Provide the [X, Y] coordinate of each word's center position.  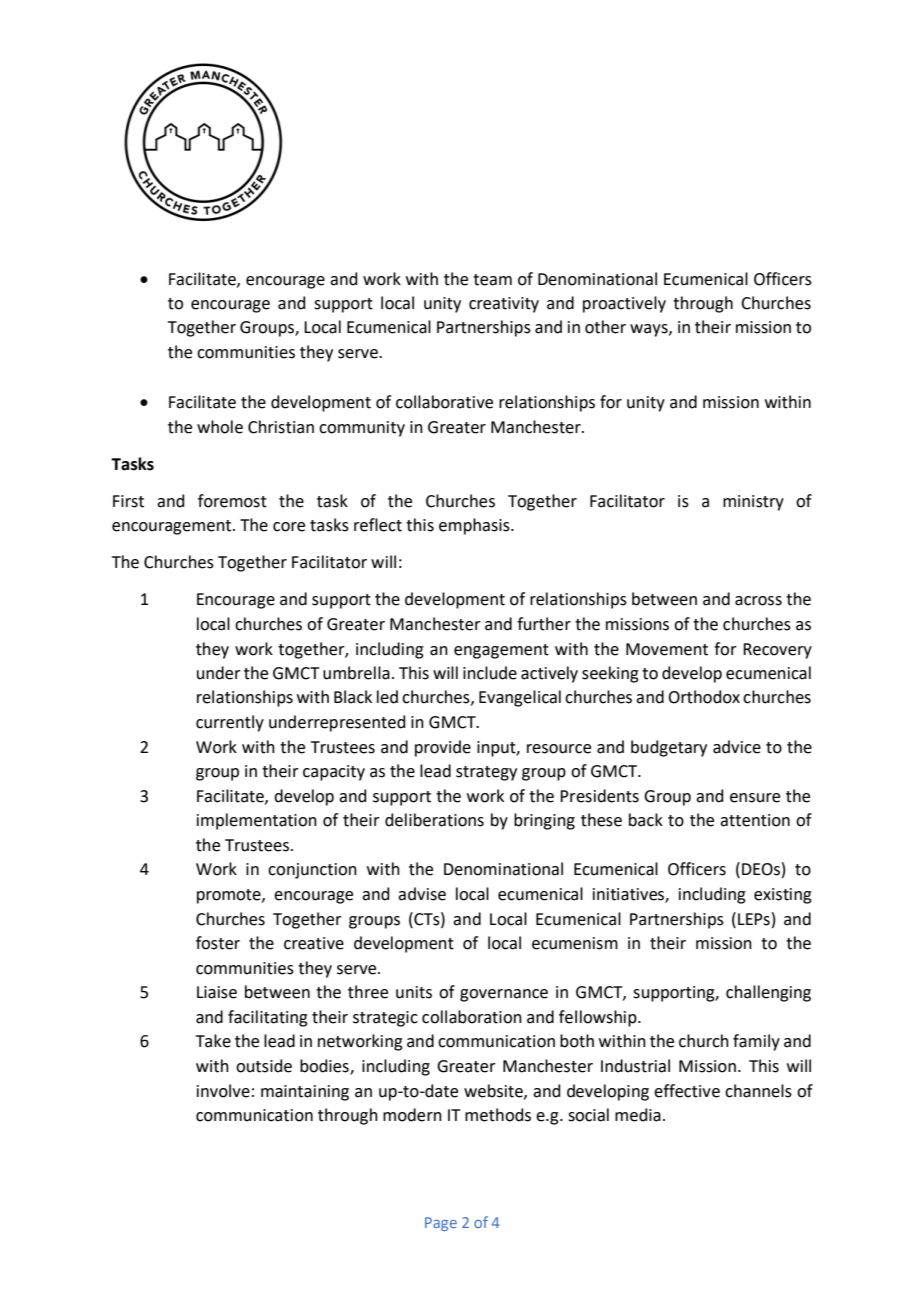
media [638, 1115]
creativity [504, 305]
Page [441, 1224]
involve [223, 1091]
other [605, 327]
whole [220, 427]
